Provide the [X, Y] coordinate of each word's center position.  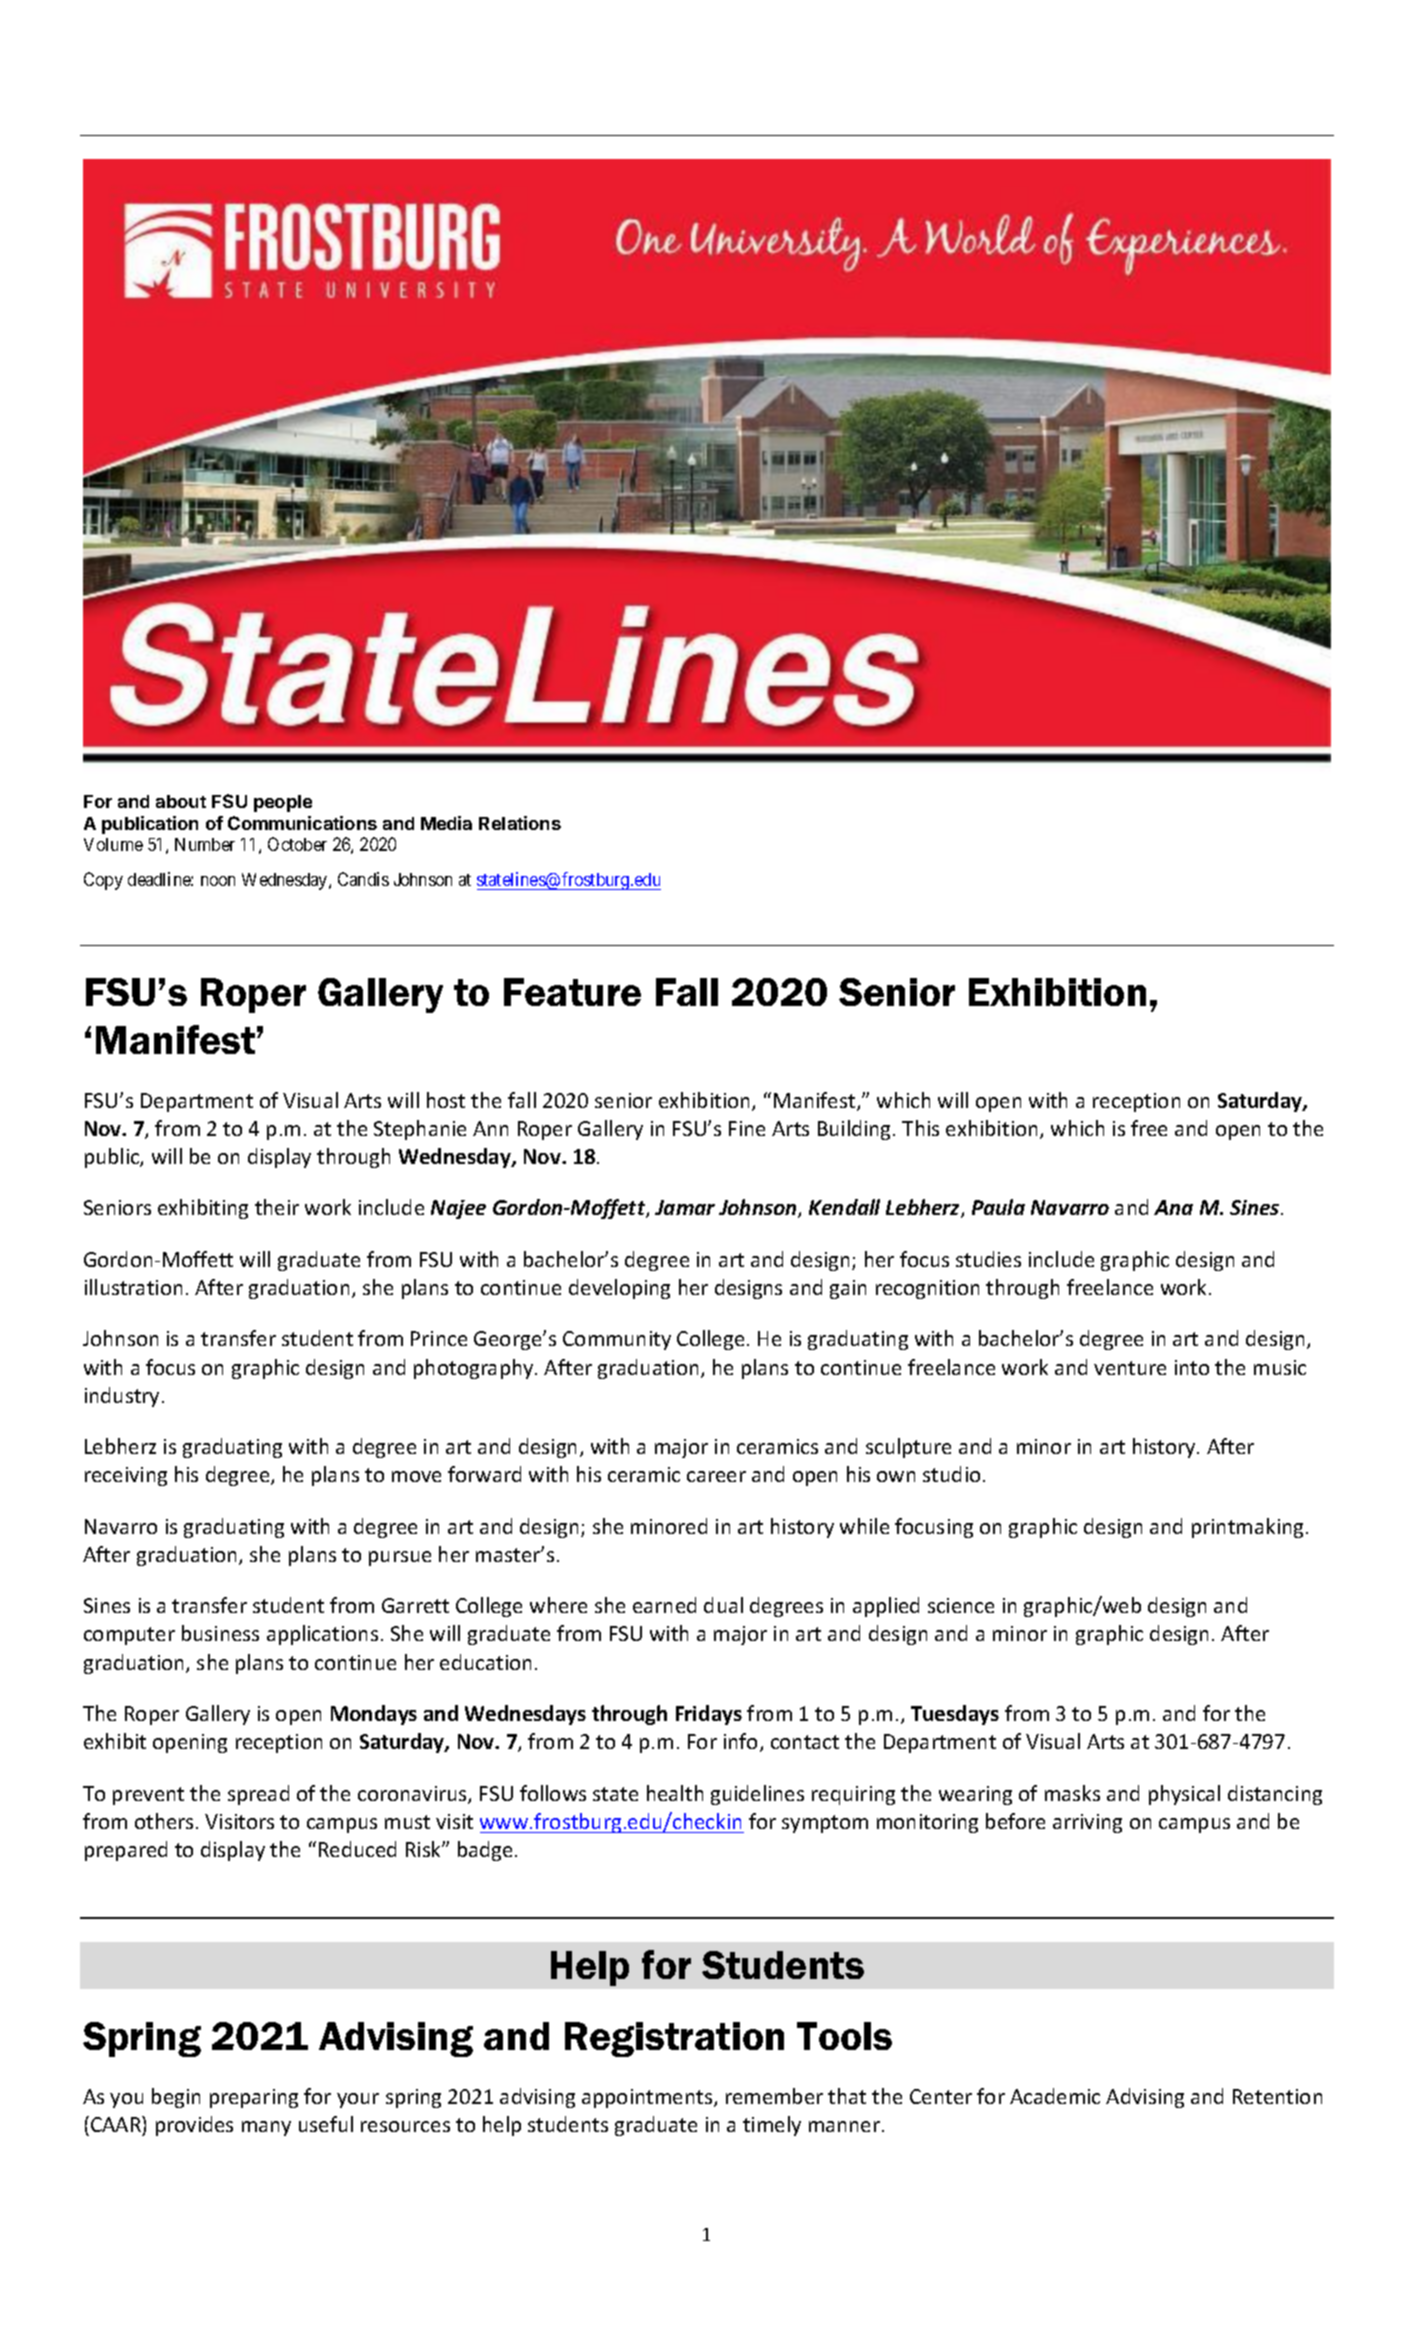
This [920, 1128]
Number [205, 844]
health [675, 1793]
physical [1184, 1795]
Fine [747, 1128]
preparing [254, 2098]
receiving [126, 1476]
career [716, 1476]
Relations [520, 823]
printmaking [1247, 1528]
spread [258, 1795]
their [277, 1207]
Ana [1173, 1207]
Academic [1055, 2096]
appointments [648, 2098]
